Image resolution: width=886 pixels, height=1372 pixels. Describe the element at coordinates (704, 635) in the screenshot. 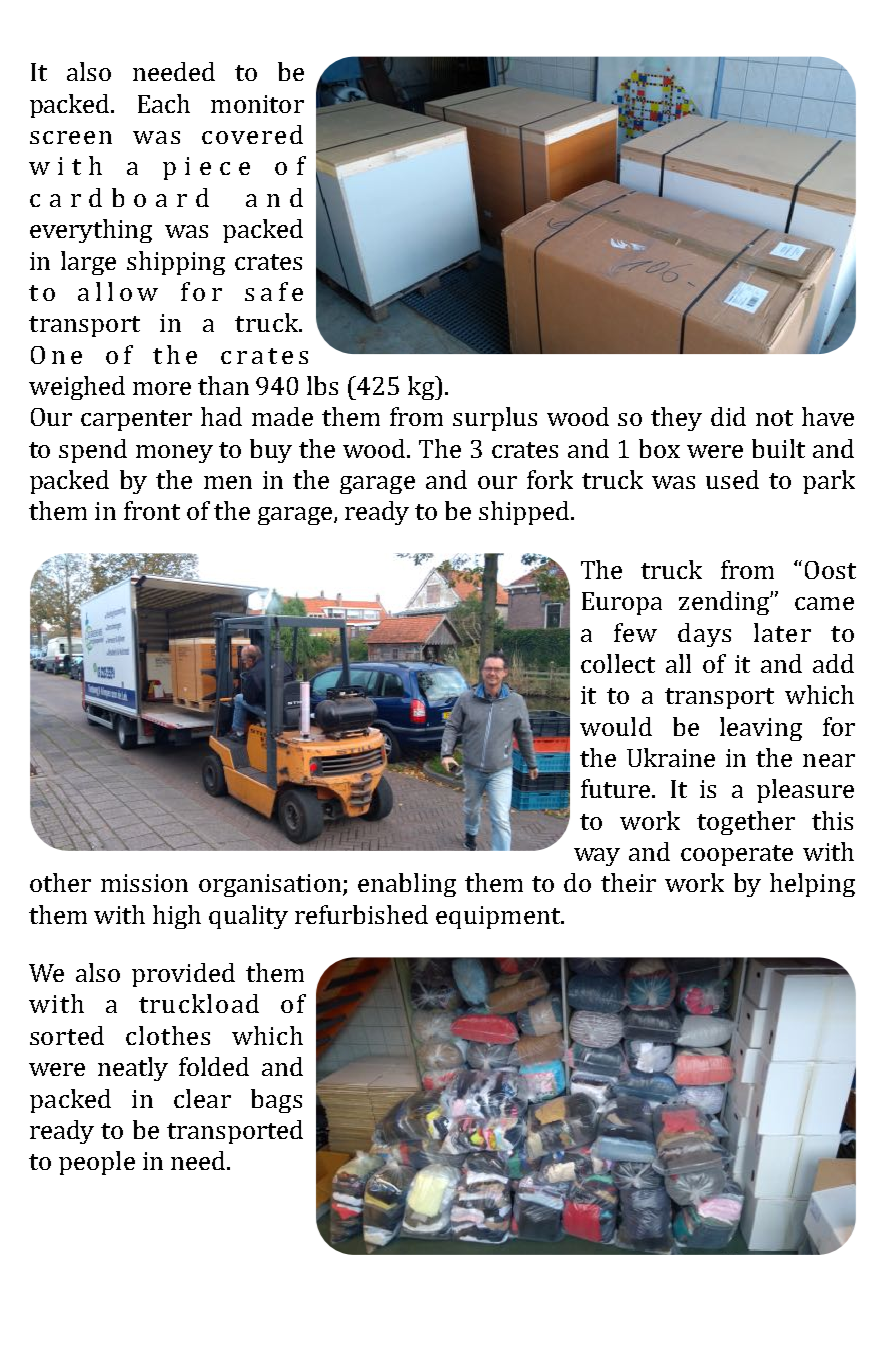

I see `days` at that location.
